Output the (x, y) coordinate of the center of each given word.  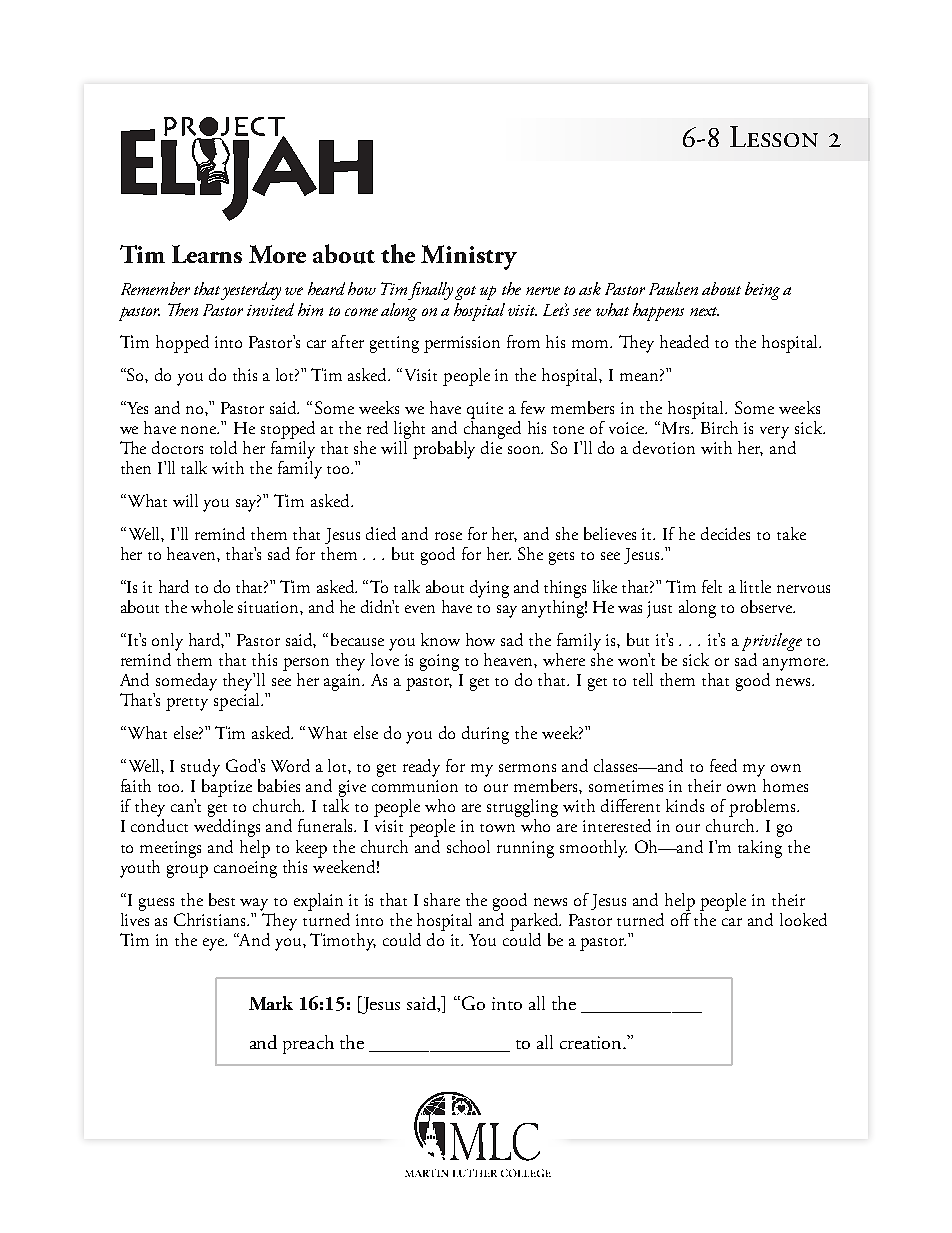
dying (489, 589)
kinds (685, 805)
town (497, 828)
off (681, 918)
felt (712, 586)
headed (684, 341)
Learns (207, 254)
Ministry (469, 257)
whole (212, 606)
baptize (227, 786)
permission (462, 344)
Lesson (774, 136)
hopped (182, 344)
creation (592, 1042)
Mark (271, 1003)
